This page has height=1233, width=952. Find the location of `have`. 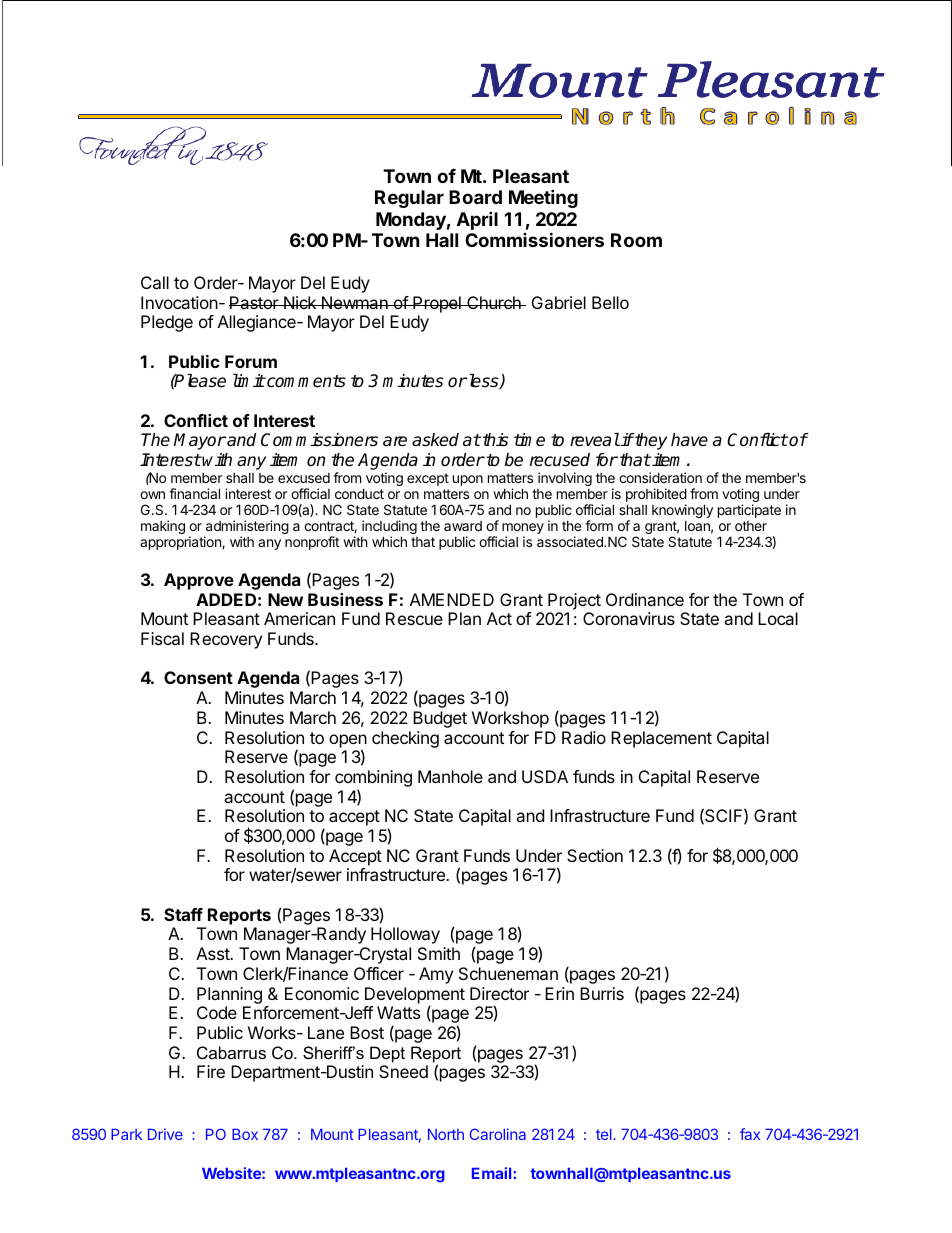

have is located at coordinates (689, 440).
